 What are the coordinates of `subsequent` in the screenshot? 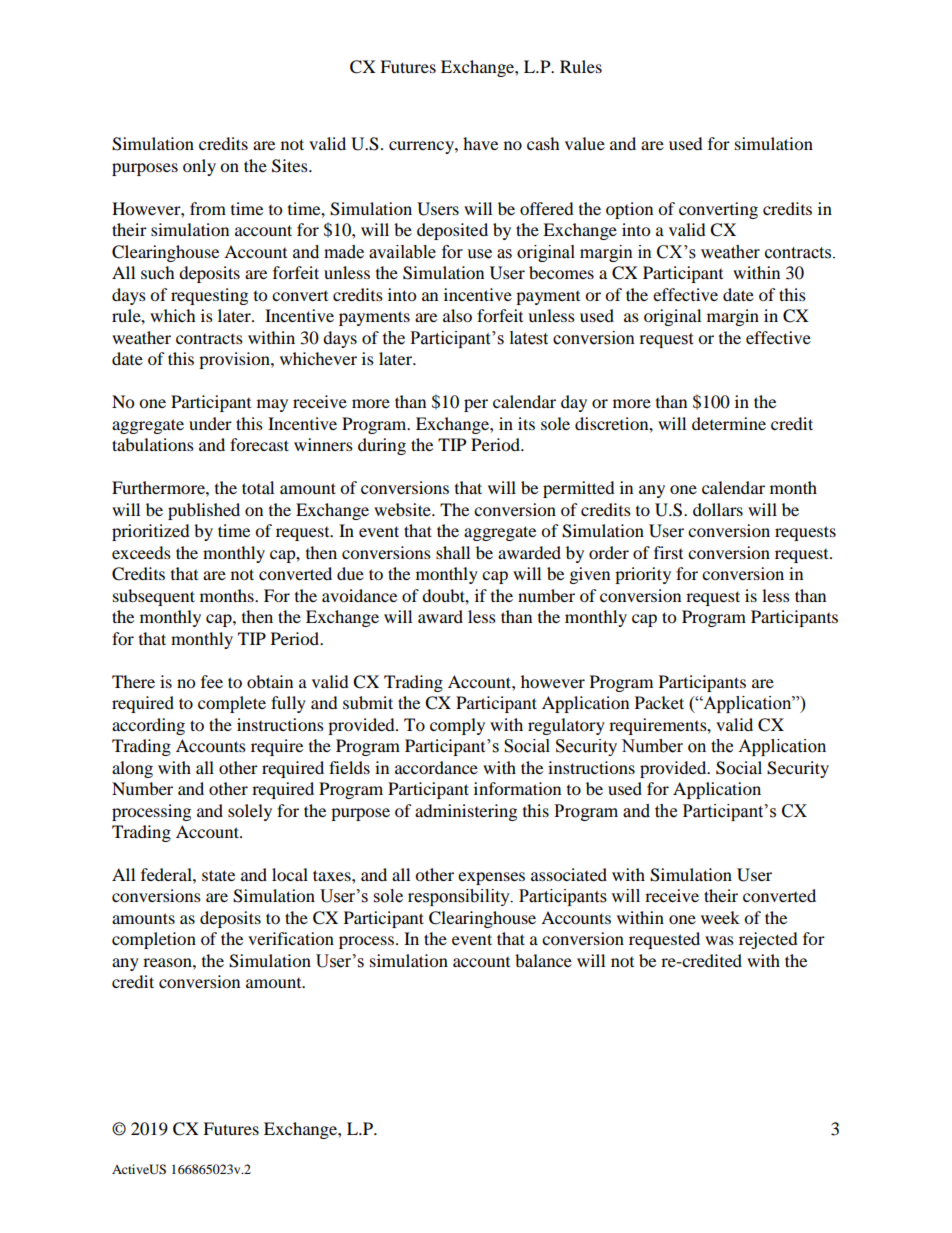 It's located at (154, 597).
